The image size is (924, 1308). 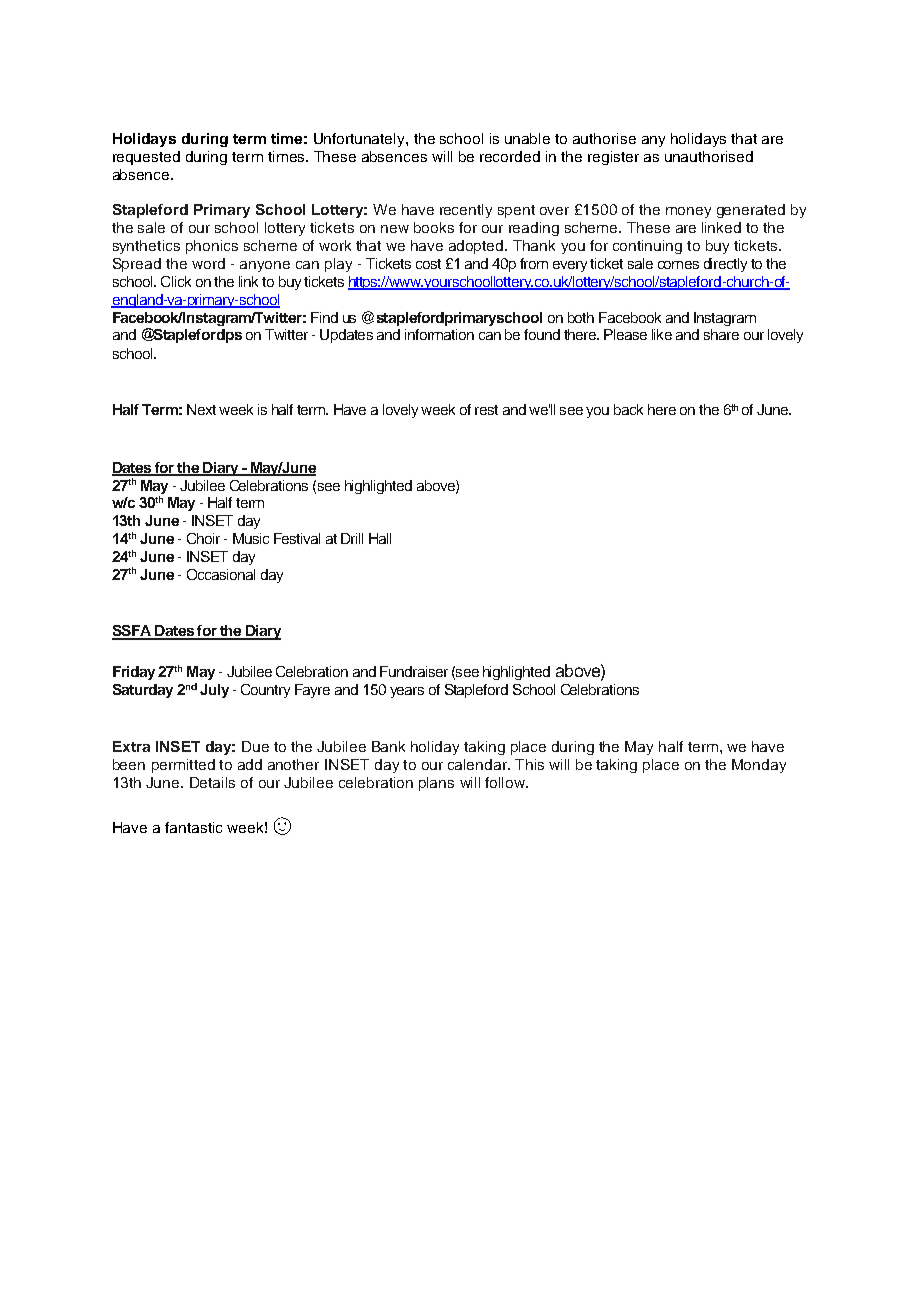 I want to click on Next, so click(x=201, y=409).
